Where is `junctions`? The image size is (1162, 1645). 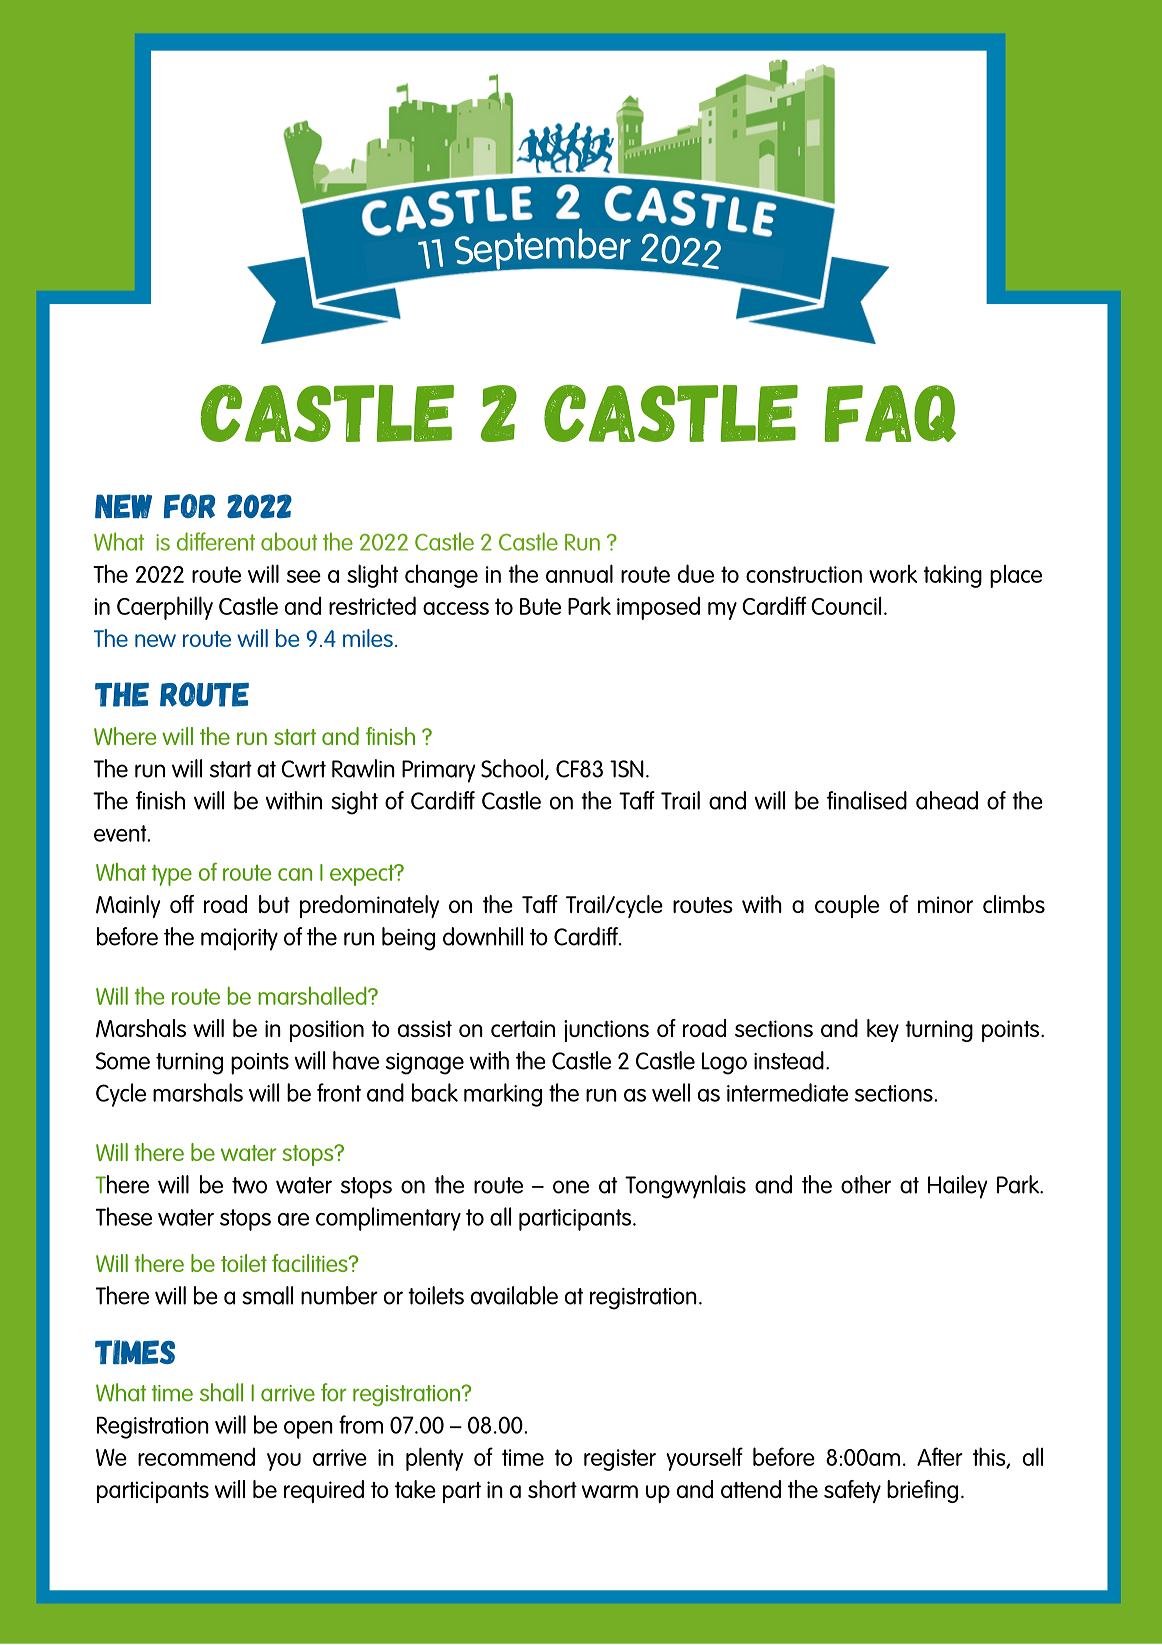
junctions is located at coordinates (606, 1031).
